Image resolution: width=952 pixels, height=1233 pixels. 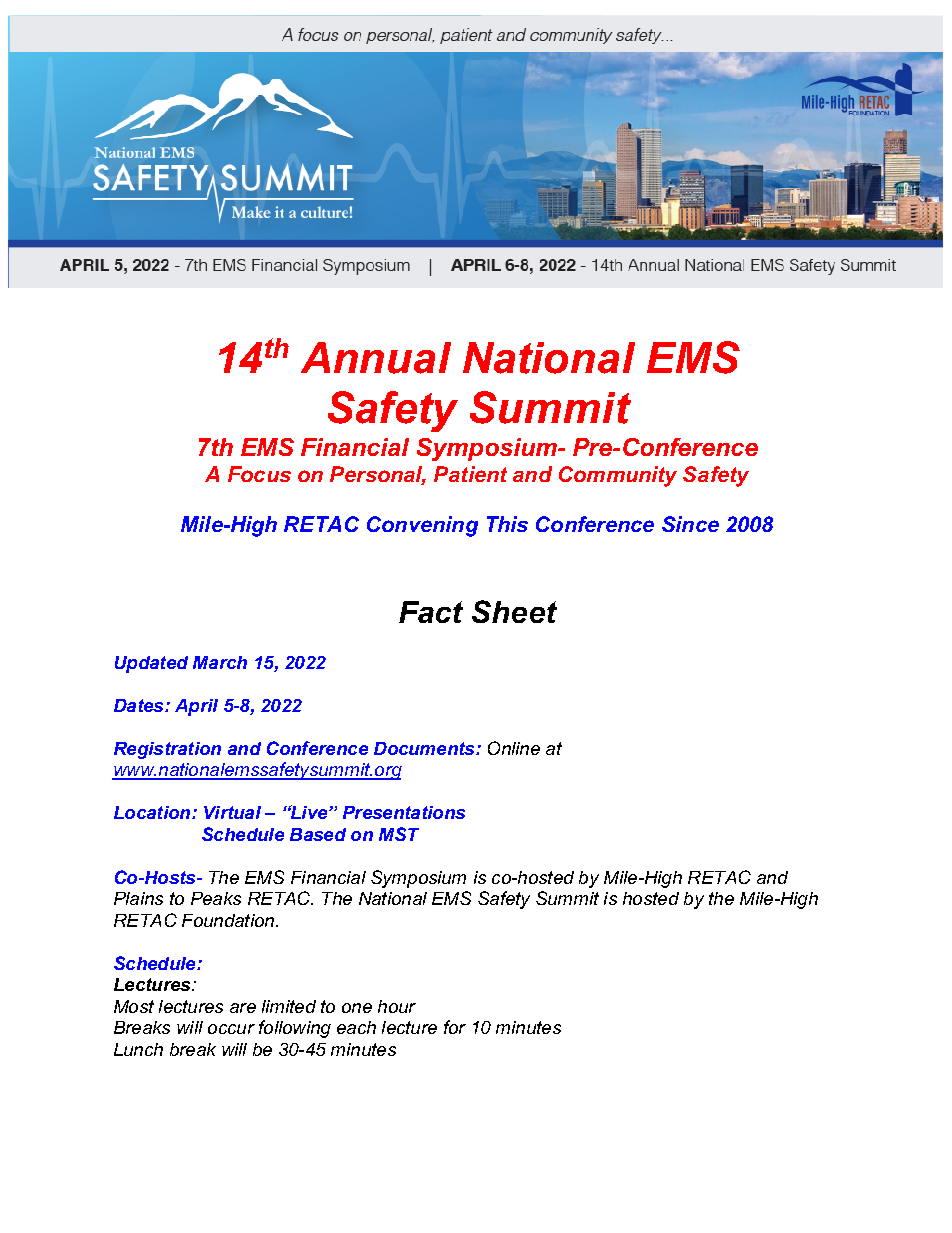 What do you see at coordinates (196, 707) in the image?
I see `April` at bounding box center [196, 707].
